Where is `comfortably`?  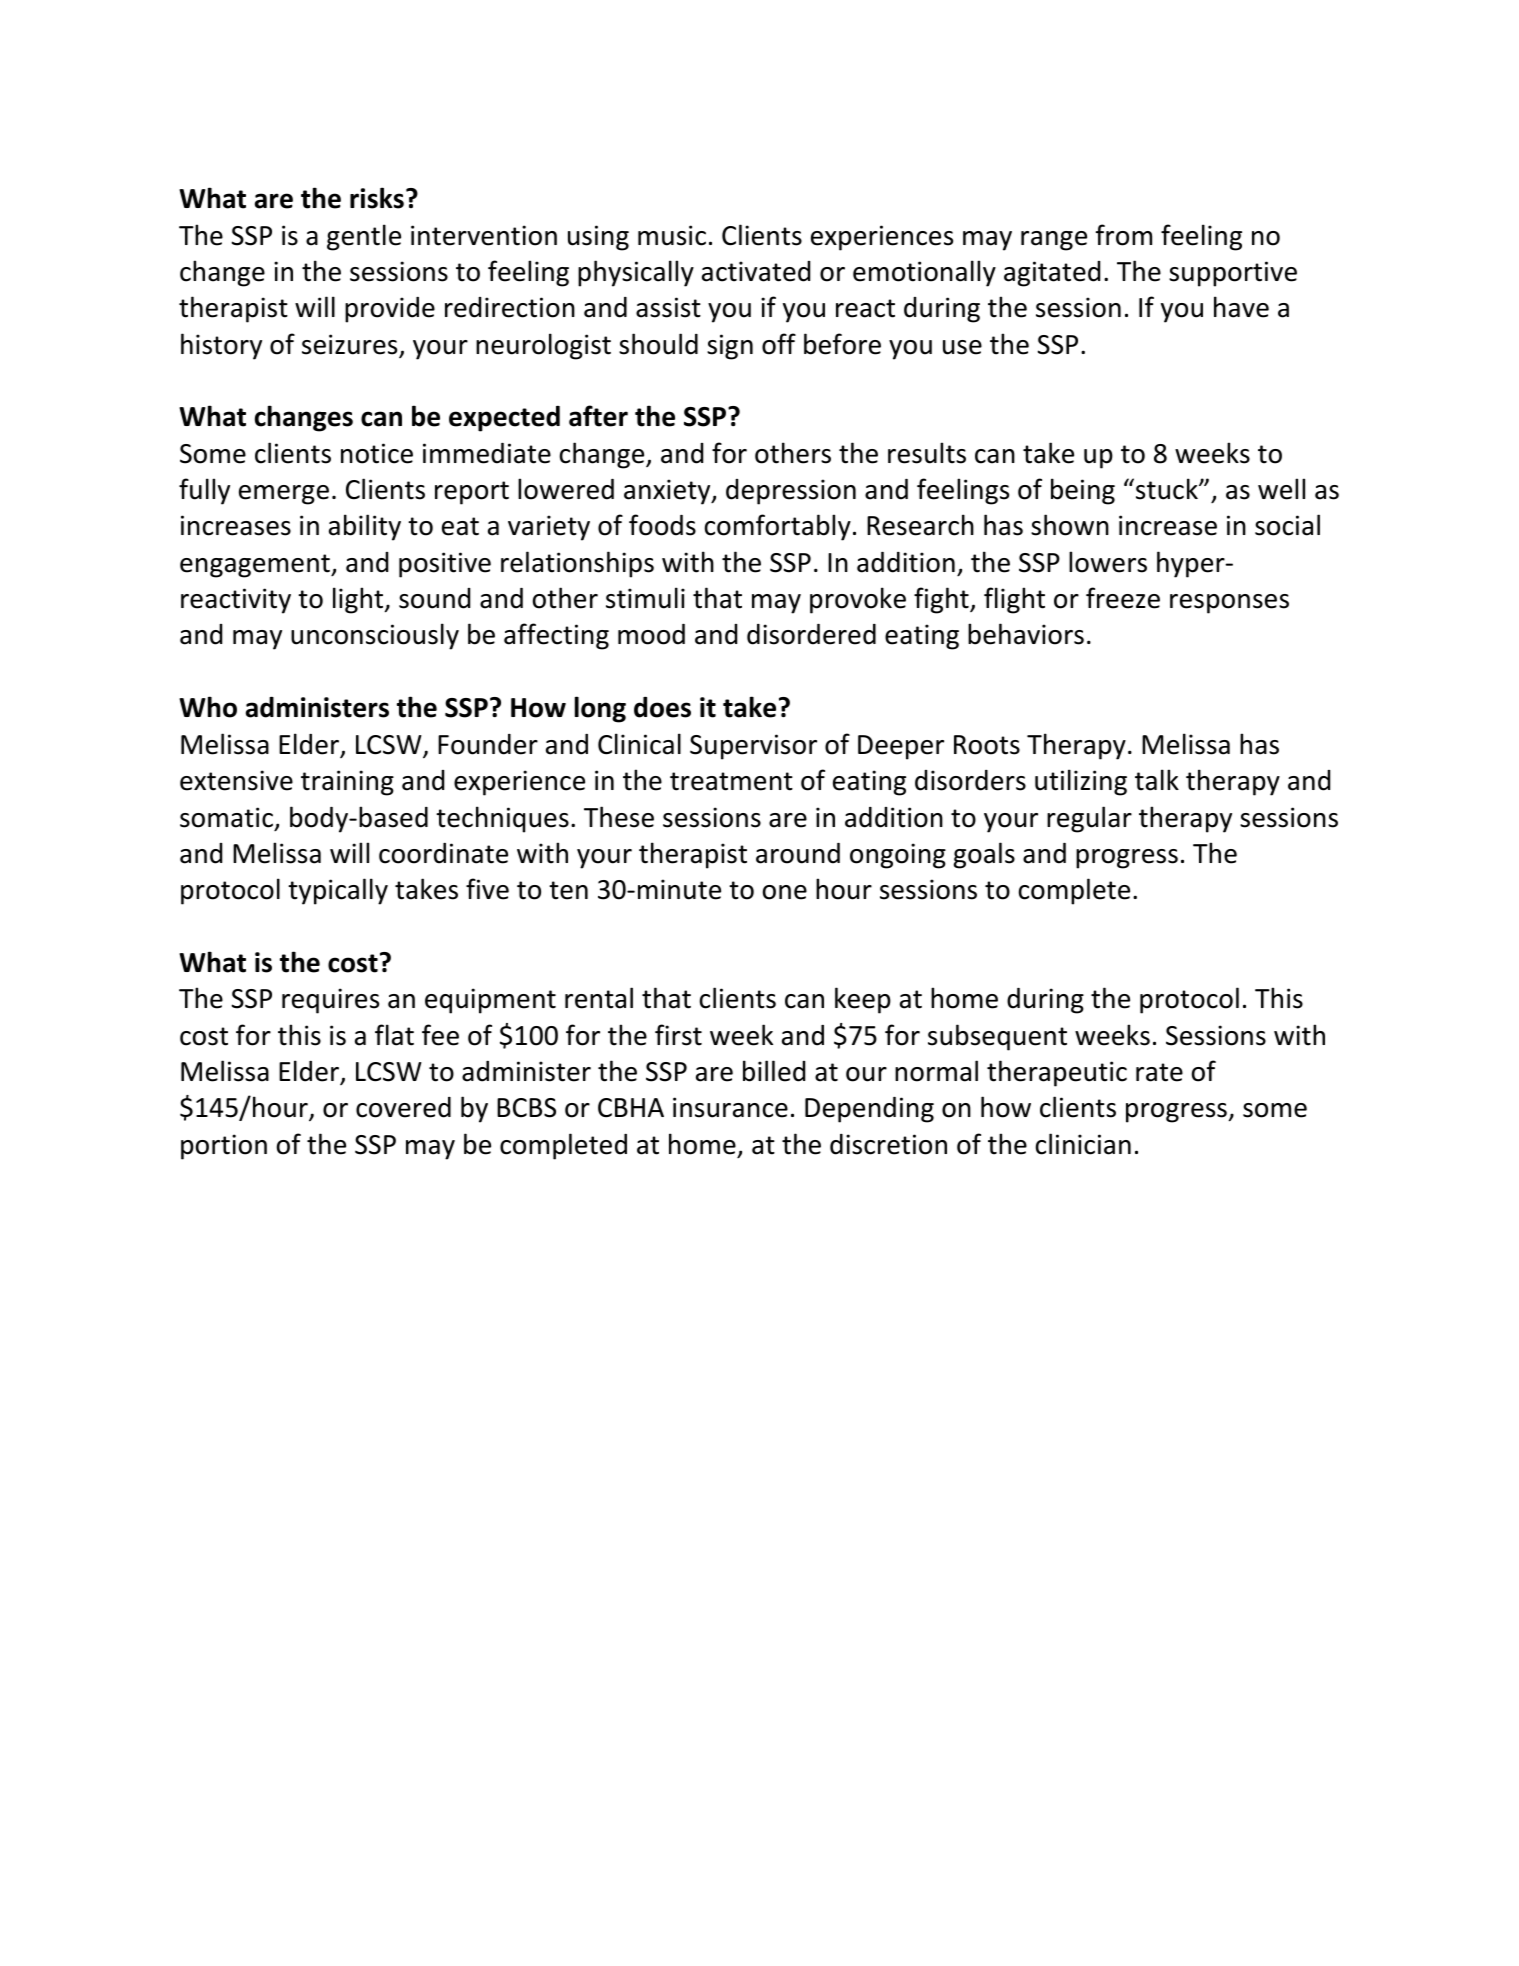 comfortably is located at coordinates (778, 527).
